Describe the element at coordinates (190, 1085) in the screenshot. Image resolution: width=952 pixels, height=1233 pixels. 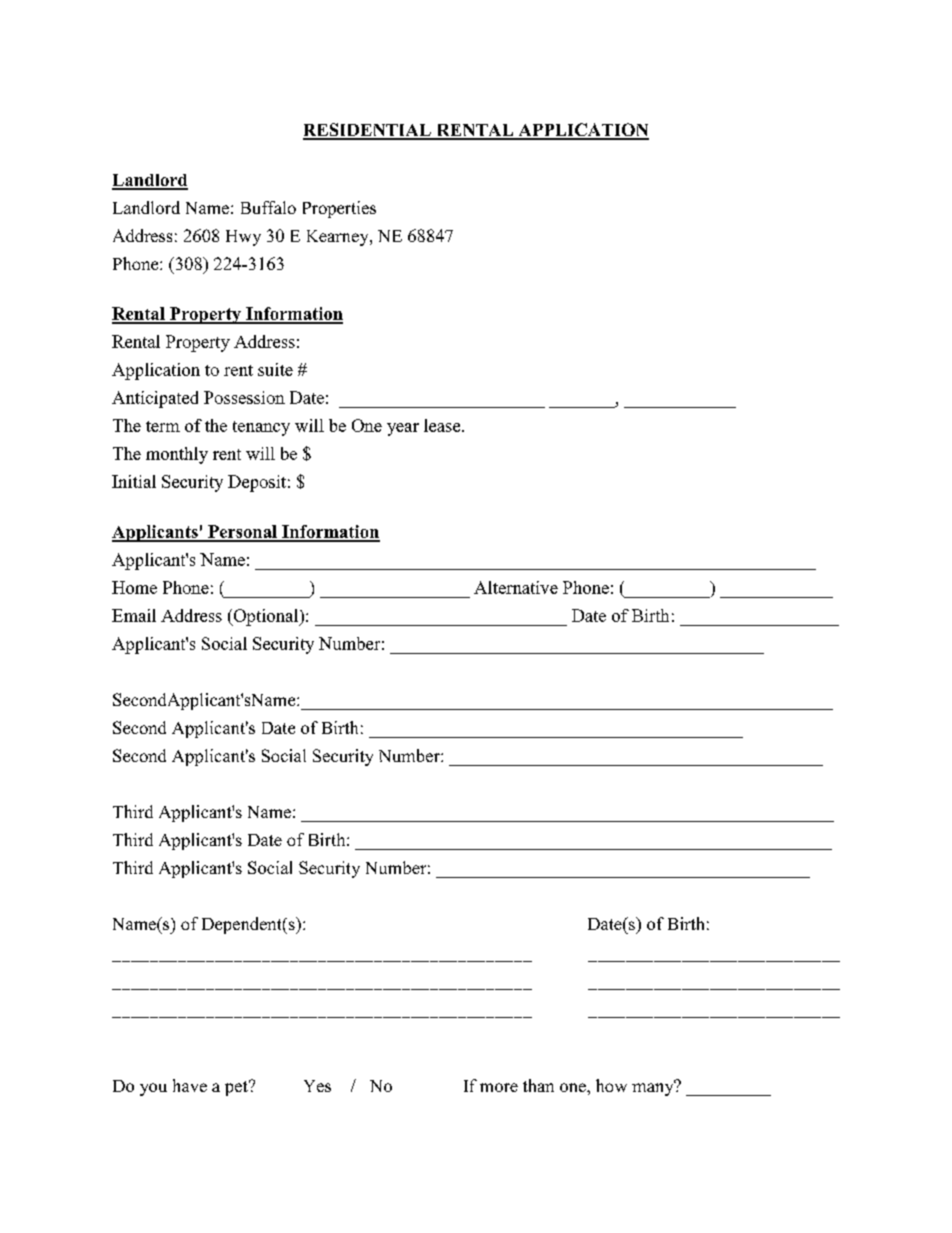
I see `have` at that location.
